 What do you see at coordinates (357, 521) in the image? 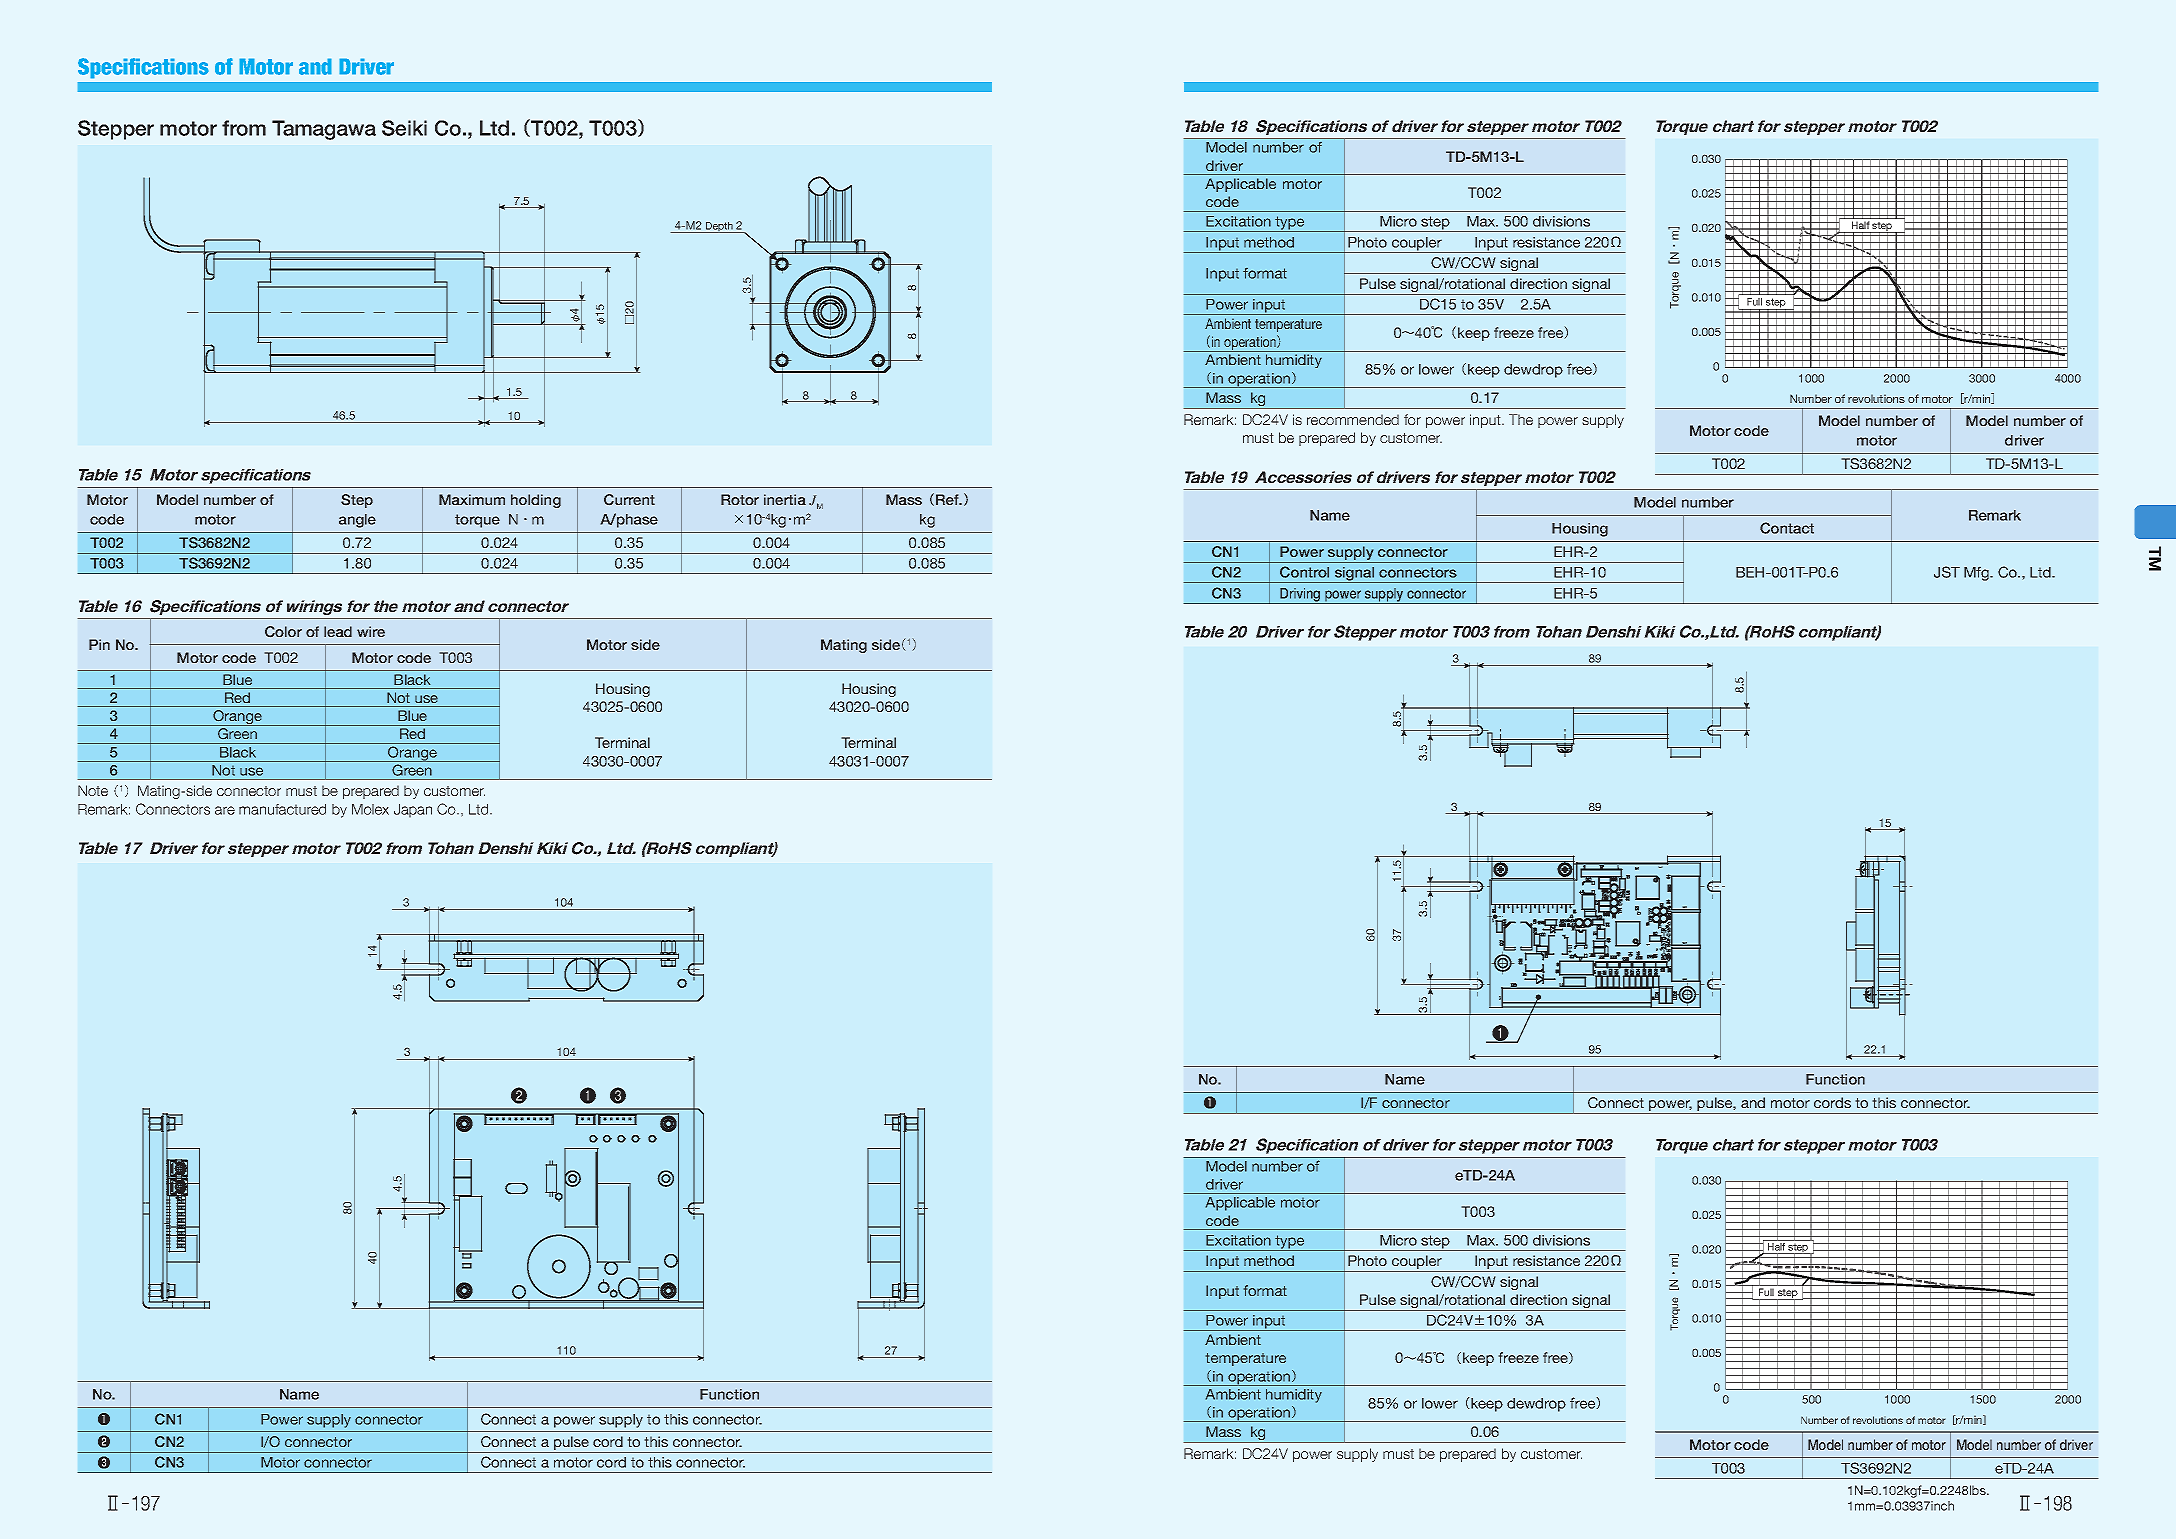
I see `angle` at bounding box center [357, 521].
